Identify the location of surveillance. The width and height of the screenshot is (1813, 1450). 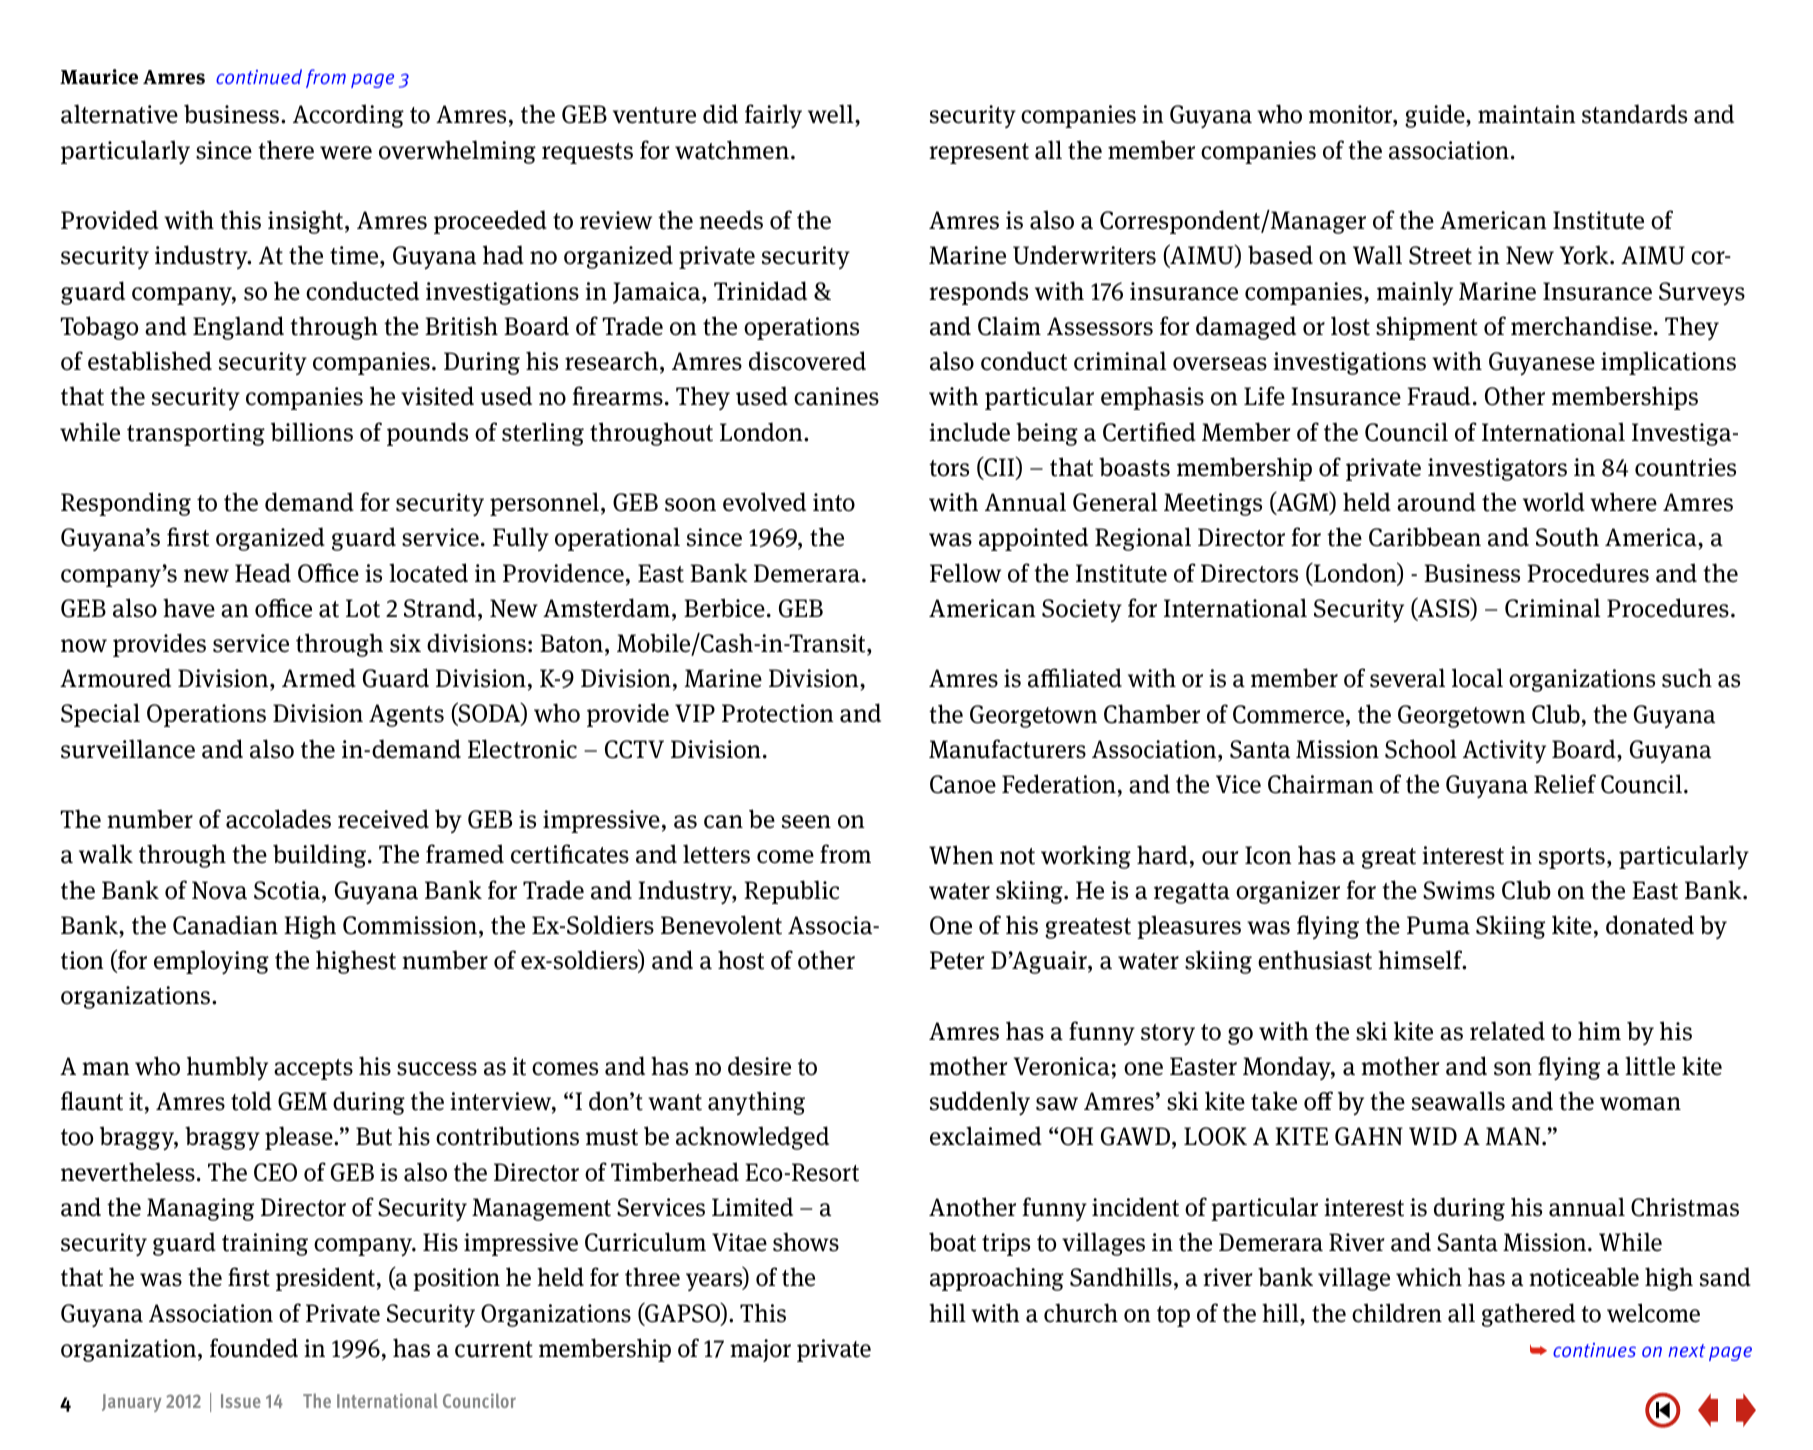
(128, 749).
